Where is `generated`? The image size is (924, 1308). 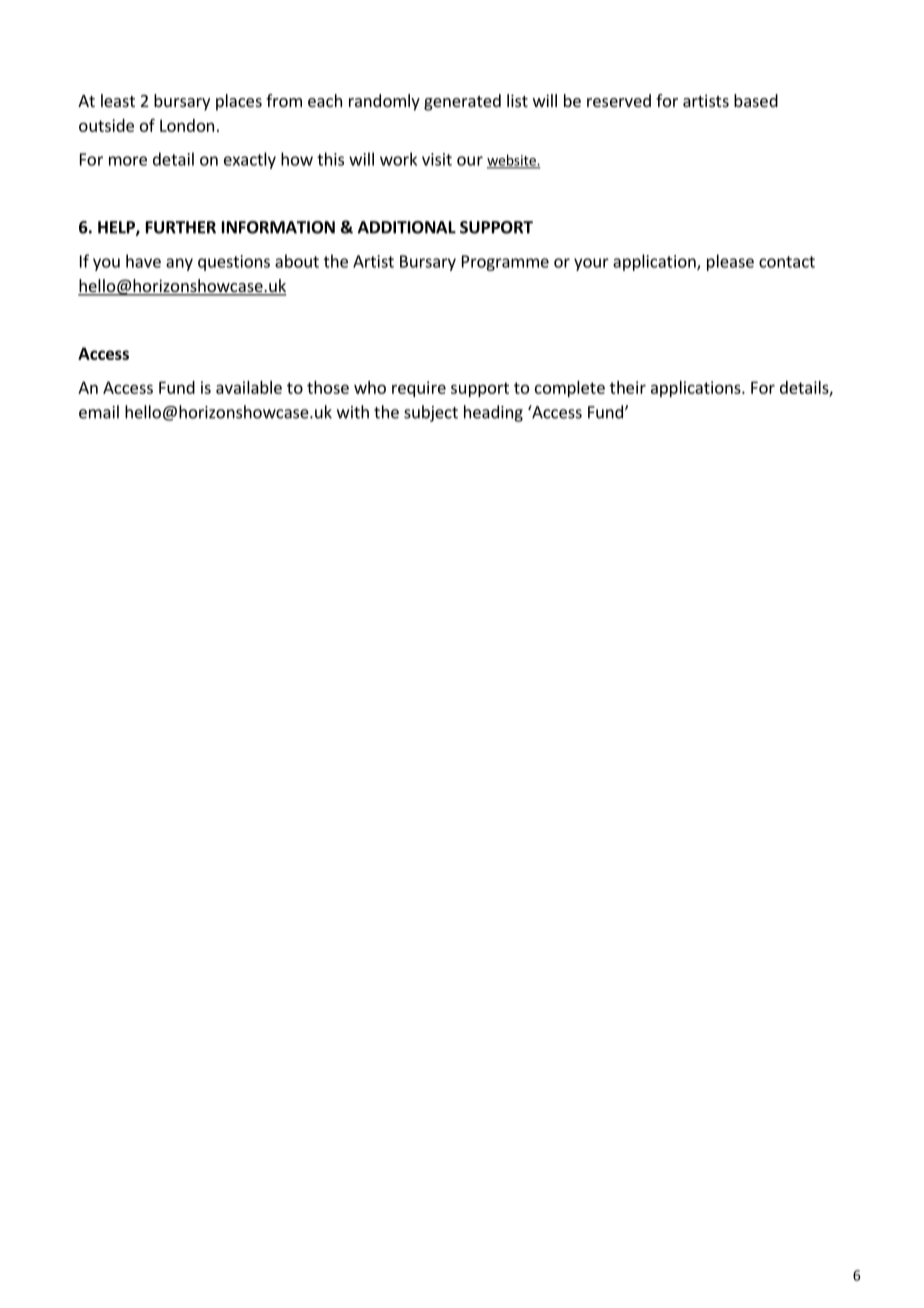 generated is located at coordinates (462, 102).
